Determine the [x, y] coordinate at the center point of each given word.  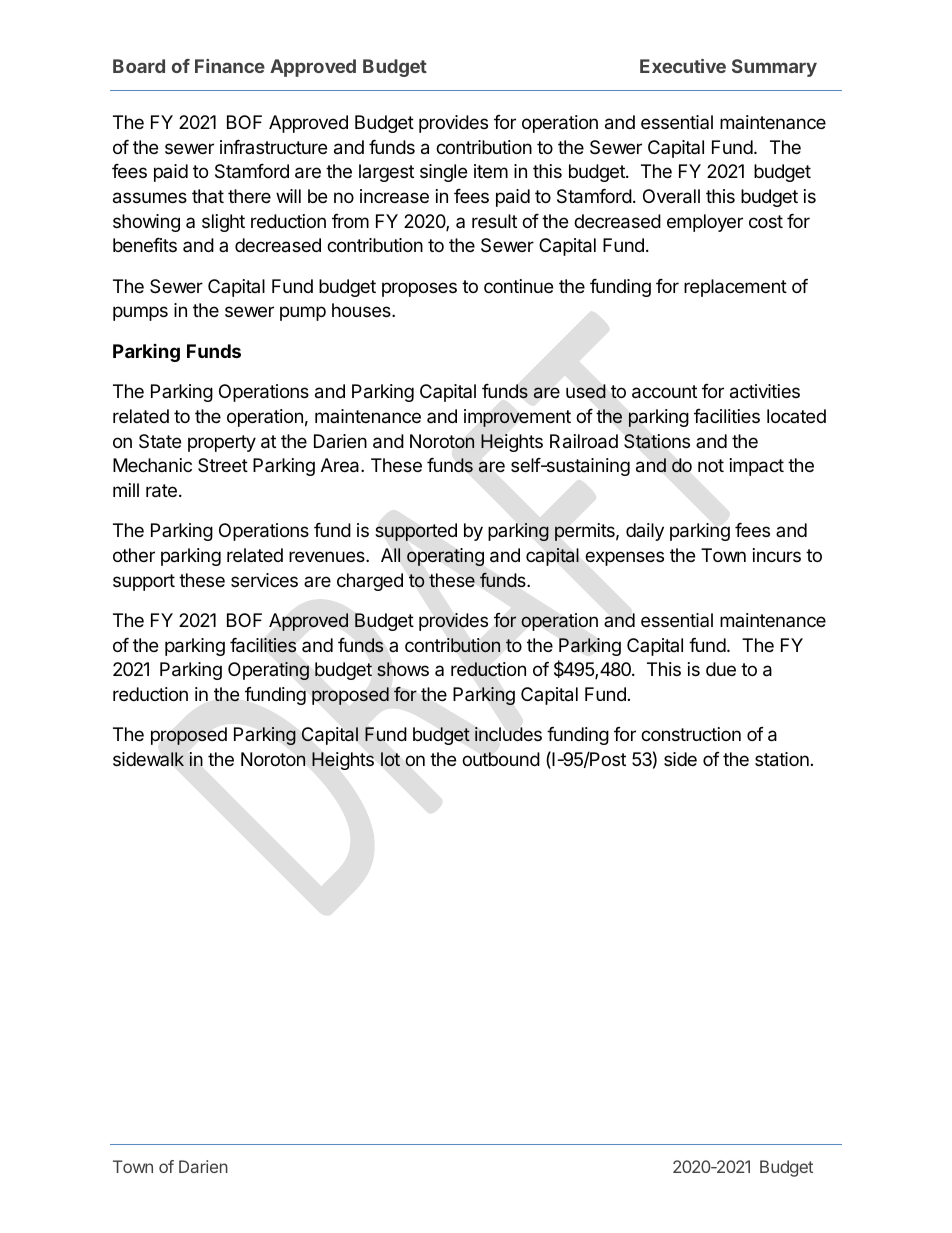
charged [370, 582]
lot [390, 759]
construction [691, 734]
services [264, 580]
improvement [517, 418]
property [222, 443]
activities [765, 391]
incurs [777, 555]
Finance [230, 66]
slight [223, 223]
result [494, 221]
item [491, 171]
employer [705, 223]
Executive [683, 66]
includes [508, 734]
